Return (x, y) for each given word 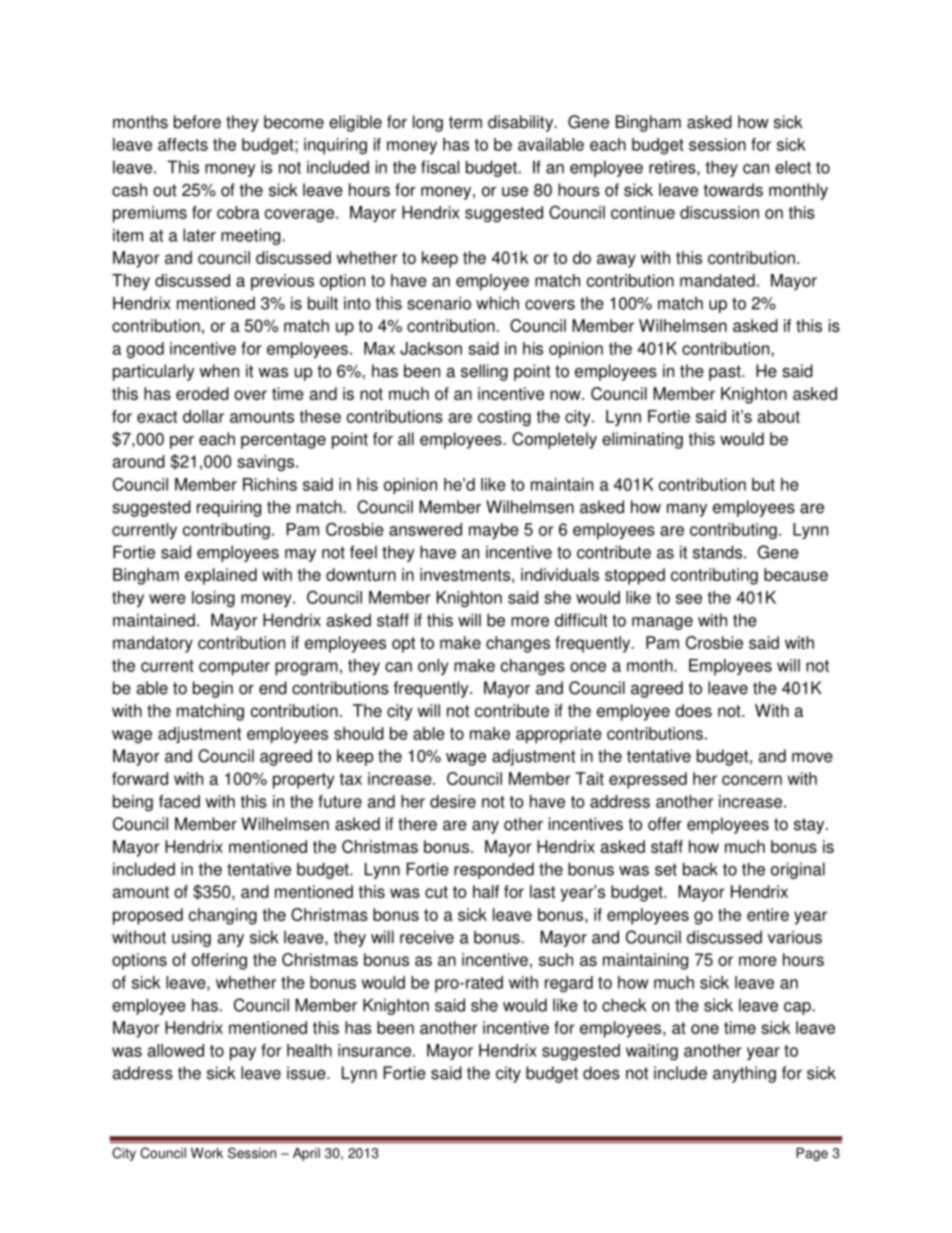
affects (183, 144)
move (812, 757)
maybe (494, 531)
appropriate (559, 735)
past (726, 373)
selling (484, 372)
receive (427, 937)
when (219, 371)
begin (213, 689)
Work (207, 1153)
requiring (229, 508)
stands (717, 552)
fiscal (440, 167)
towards (733, 190)
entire (768, 914)
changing (223, 916)
